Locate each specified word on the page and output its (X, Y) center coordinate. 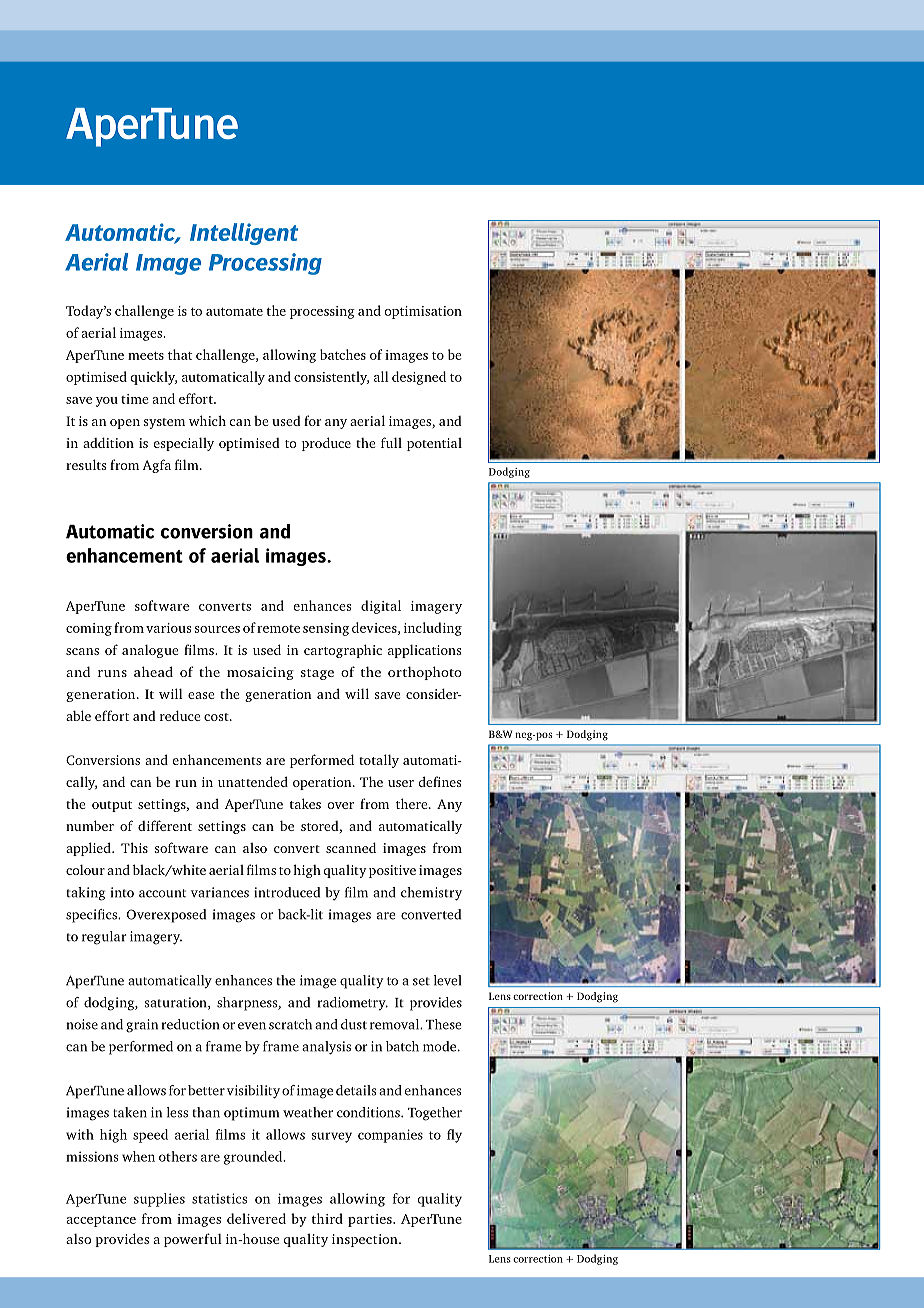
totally (379, 761)
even (252, 1026)
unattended (253, 781)
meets (146, 356)
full (391, 442)
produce (326, 444)
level (447, 980)
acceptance (101, 1221)
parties (371, 1220)
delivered (256, 1218)
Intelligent (244, 234)
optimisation (423, 312)
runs (112, 673)
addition (108, 442)
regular (104, 938)
